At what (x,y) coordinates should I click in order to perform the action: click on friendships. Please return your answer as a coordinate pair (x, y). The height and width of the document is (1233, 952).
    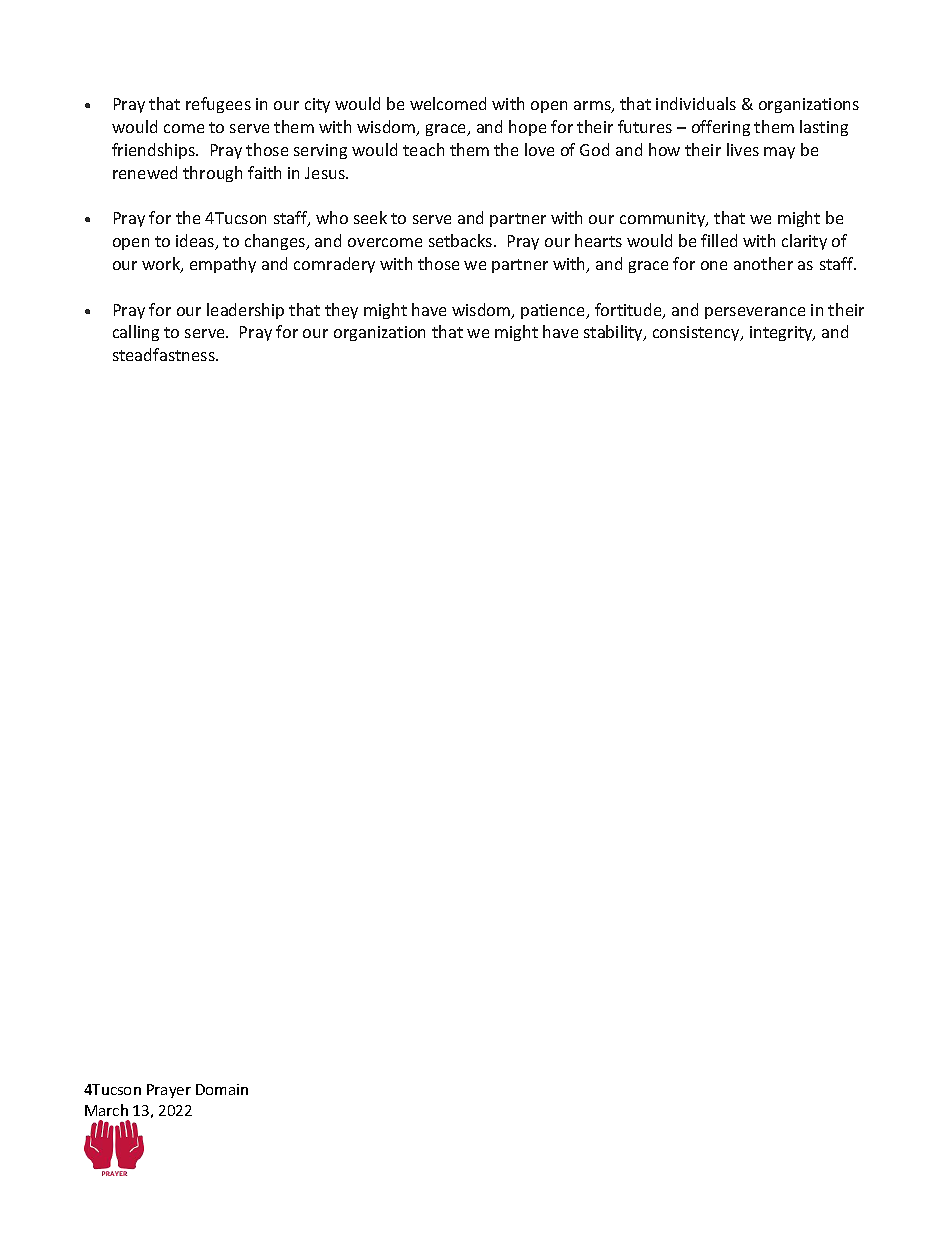
    Looking at the image, I should click on (155, 151).
